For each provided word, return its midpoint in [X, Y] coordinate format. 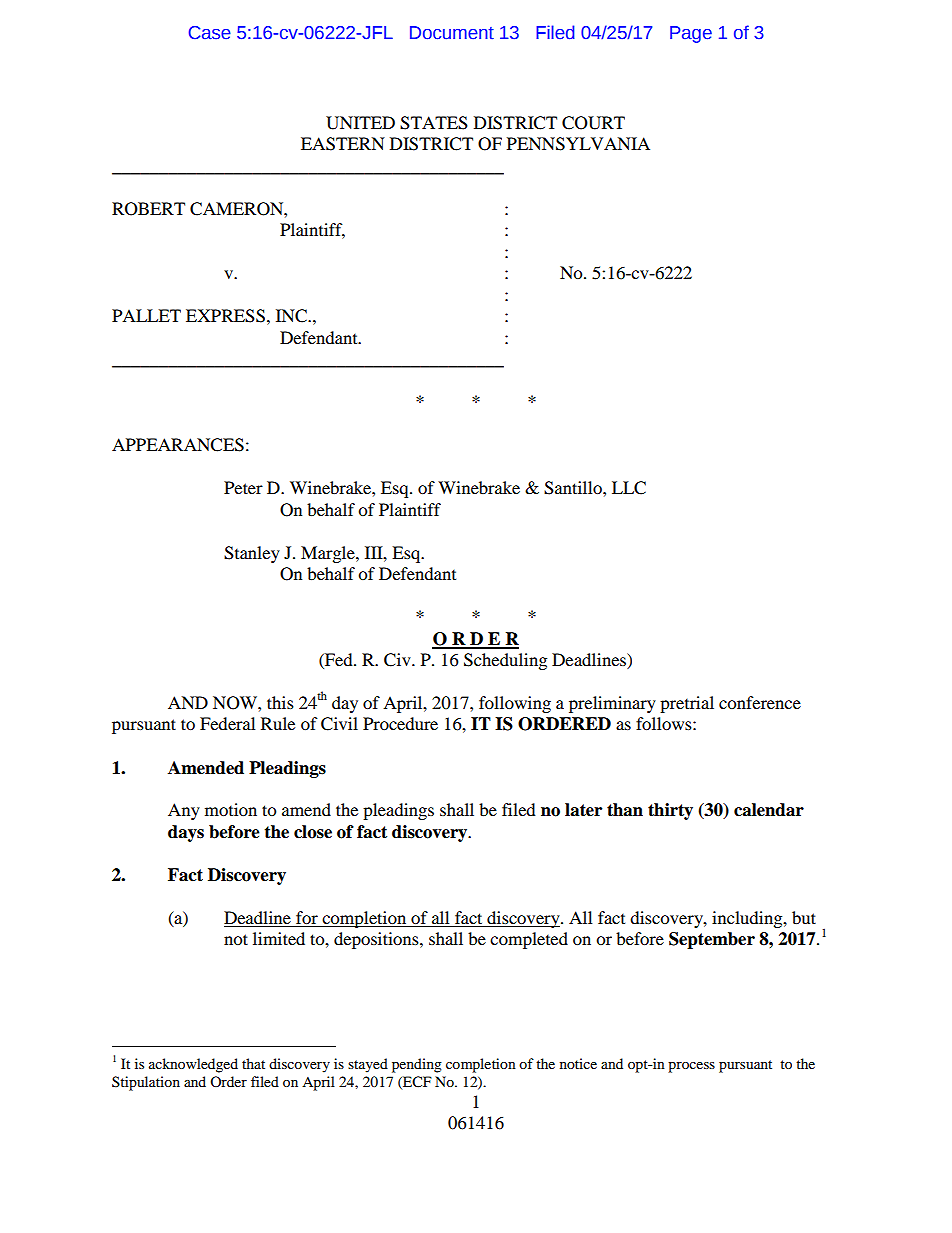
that [253, 1063]
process [691, 1067]
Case [210, 33]
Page [691, 34]
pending [417, 1065]
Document [452, 33]
